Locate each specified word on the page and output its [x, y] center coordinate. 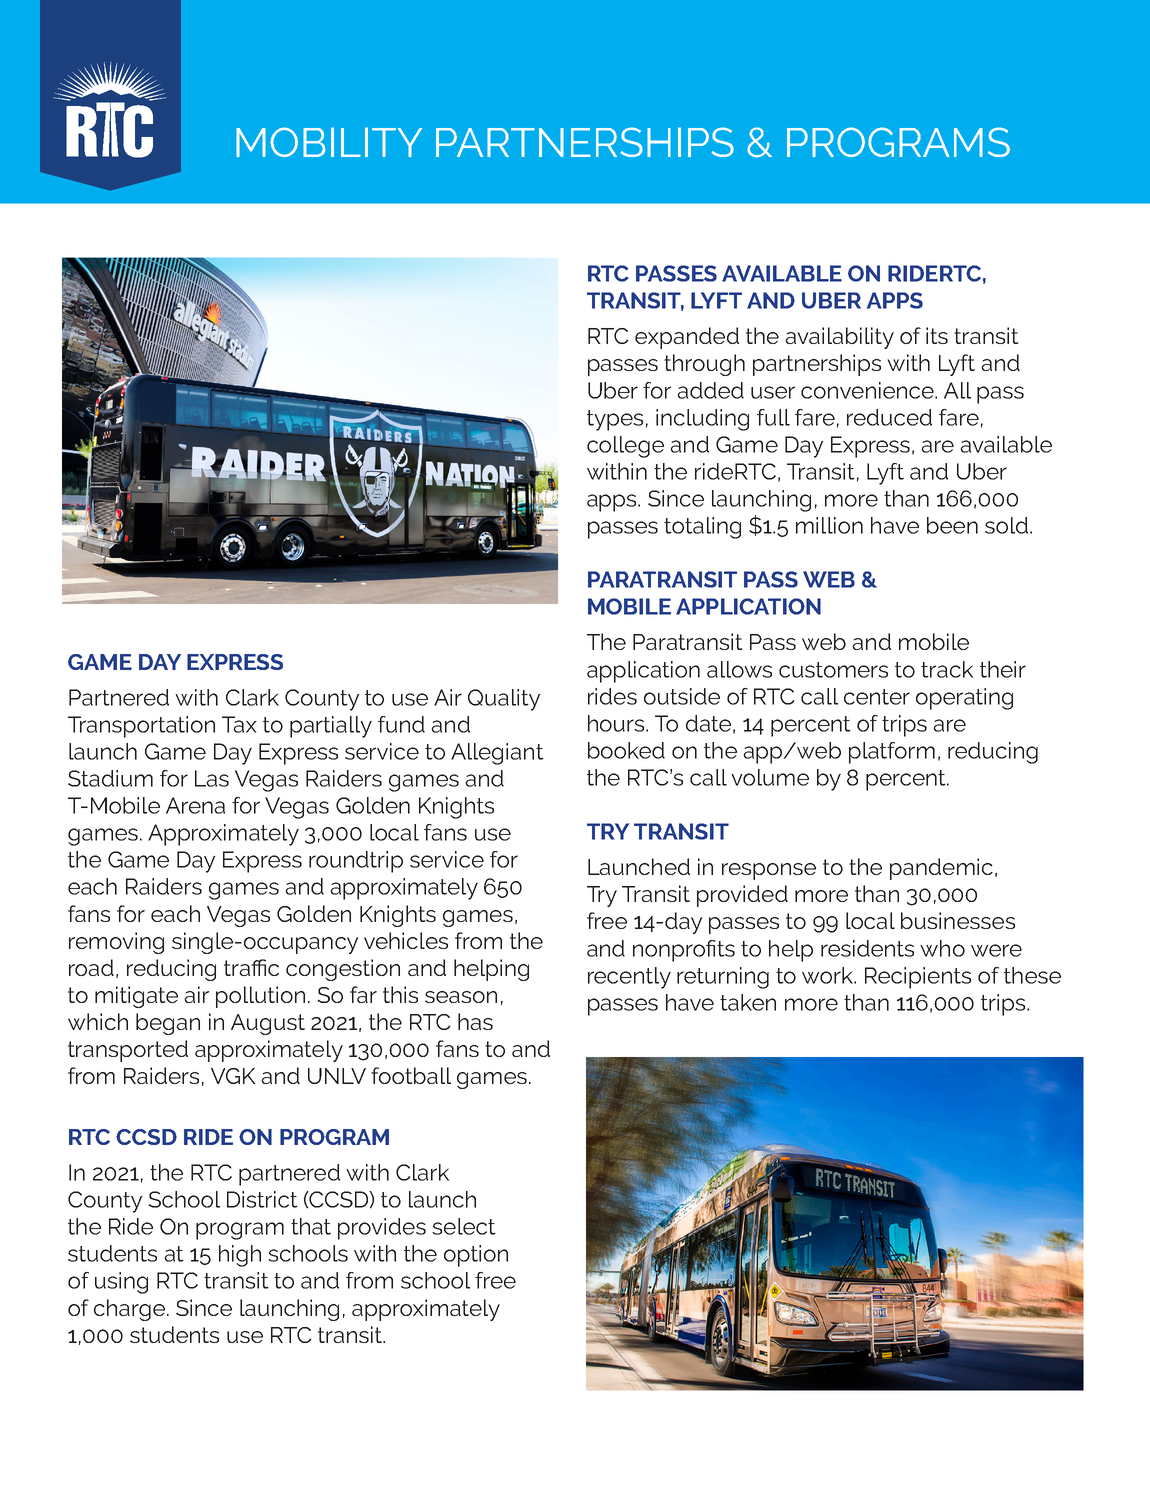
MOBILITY [329, 142]
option [476, 1256]
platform [892, 753]
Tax [239, 724]
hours [617, 723]
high [240, 1256]
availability [839, 338]
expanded [687, 338]
